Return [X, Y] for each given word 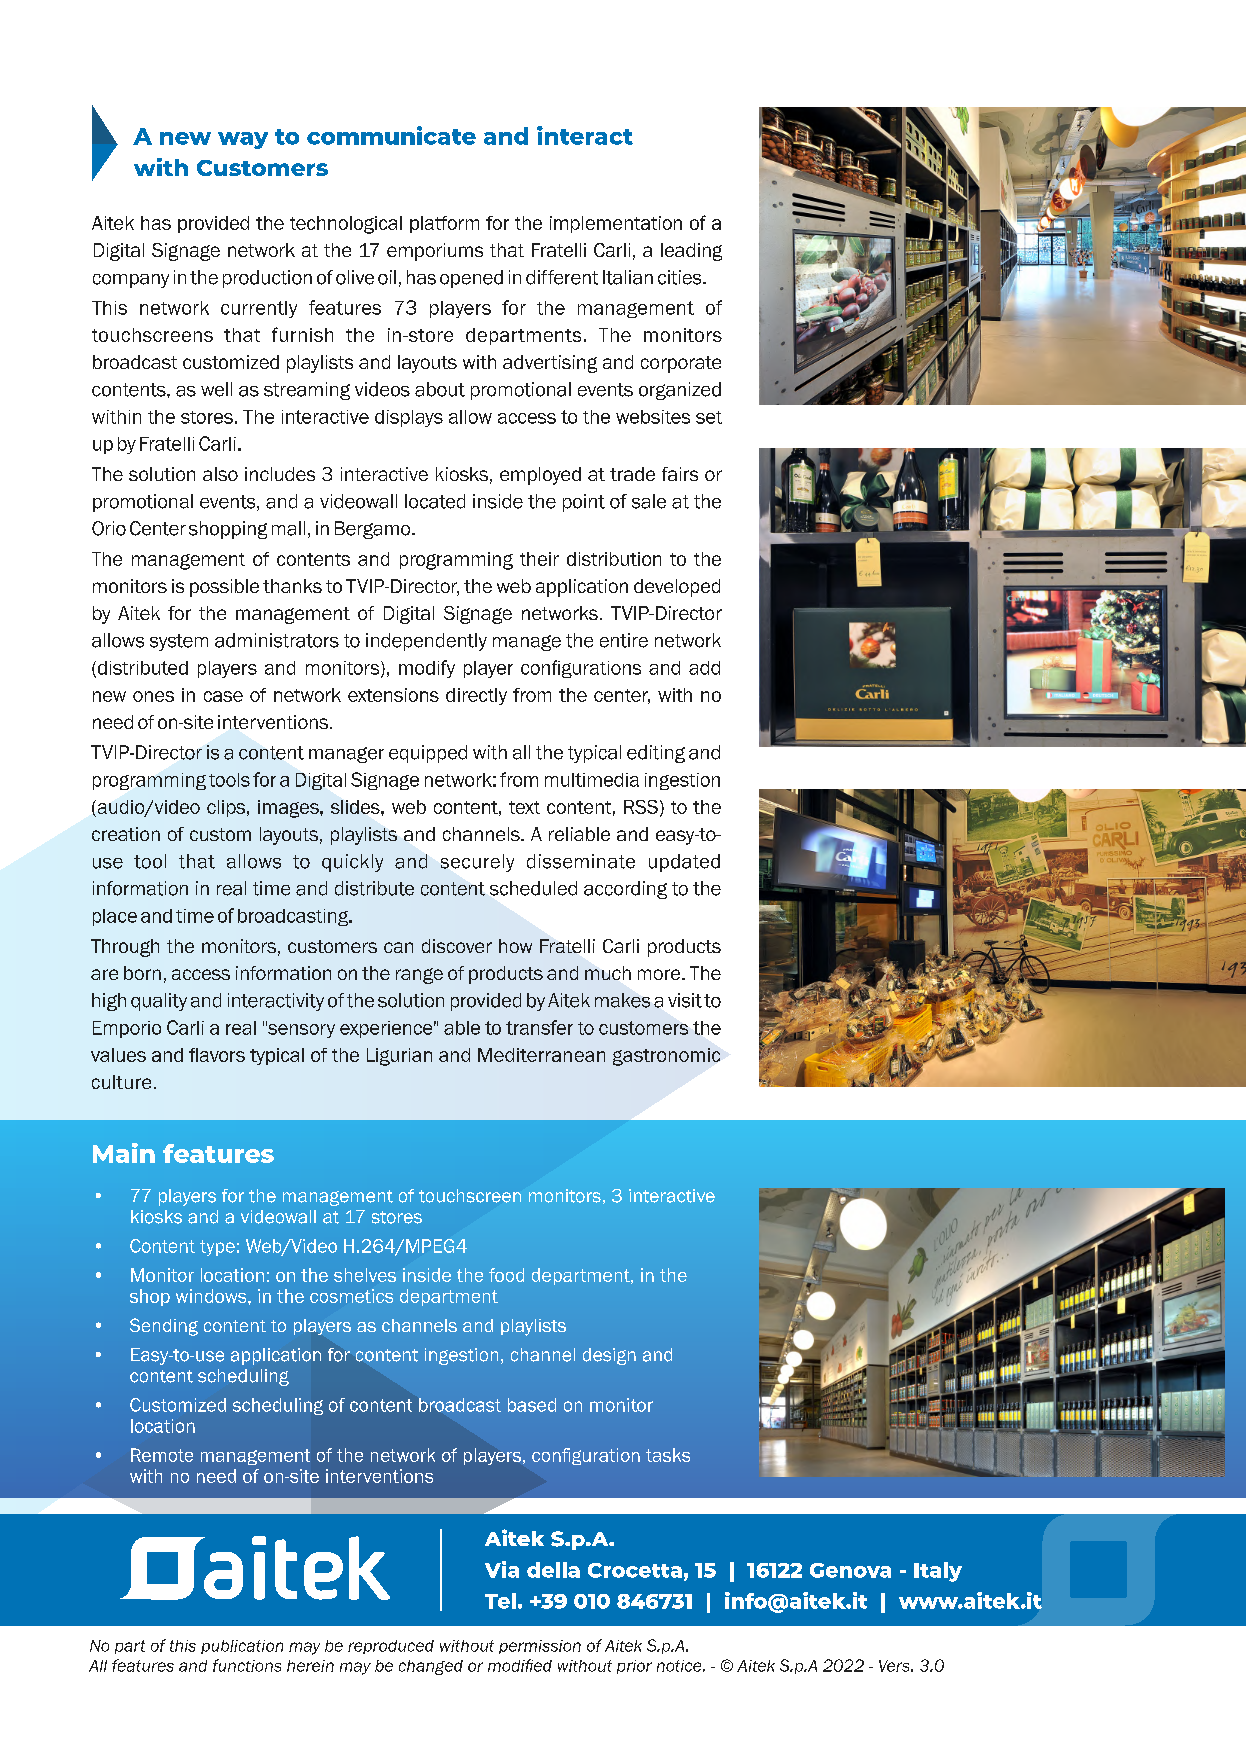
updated [684, 863]
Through [125, 948]
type [217, 1248]
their [539, 559]
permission [540, 1647]
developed [677, 588]
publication [242, 1647]
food [506, 1275]
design [609, 1356]
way [243, 140]
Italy [938, 1572]
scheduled [533, 888]
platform [444, 224]
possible [224, 588]
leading [691, 252]
